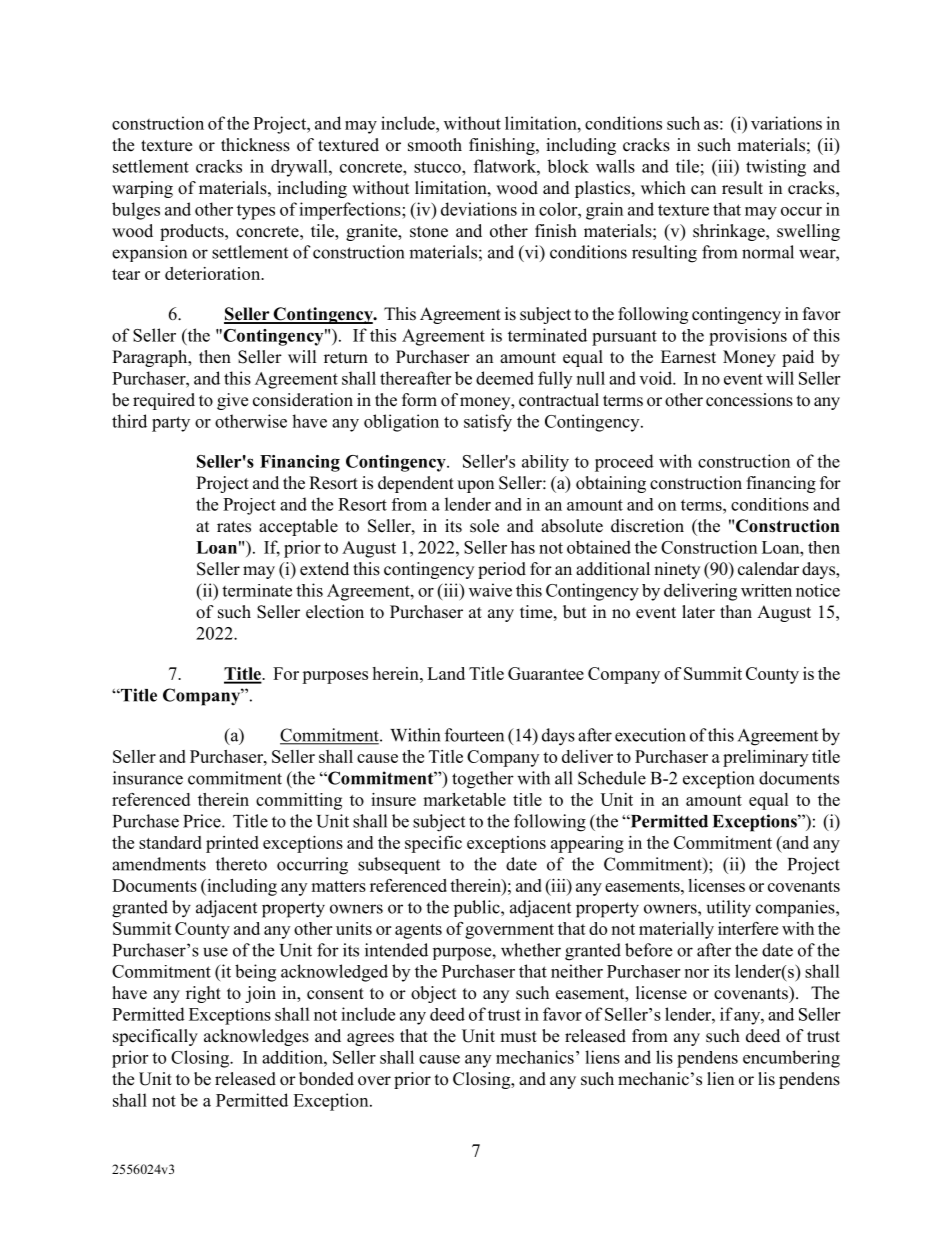 The width and height of the document is (952, 1233). Describe the element at coordinates (518, 1037) in the document. I see `must` at that location.
